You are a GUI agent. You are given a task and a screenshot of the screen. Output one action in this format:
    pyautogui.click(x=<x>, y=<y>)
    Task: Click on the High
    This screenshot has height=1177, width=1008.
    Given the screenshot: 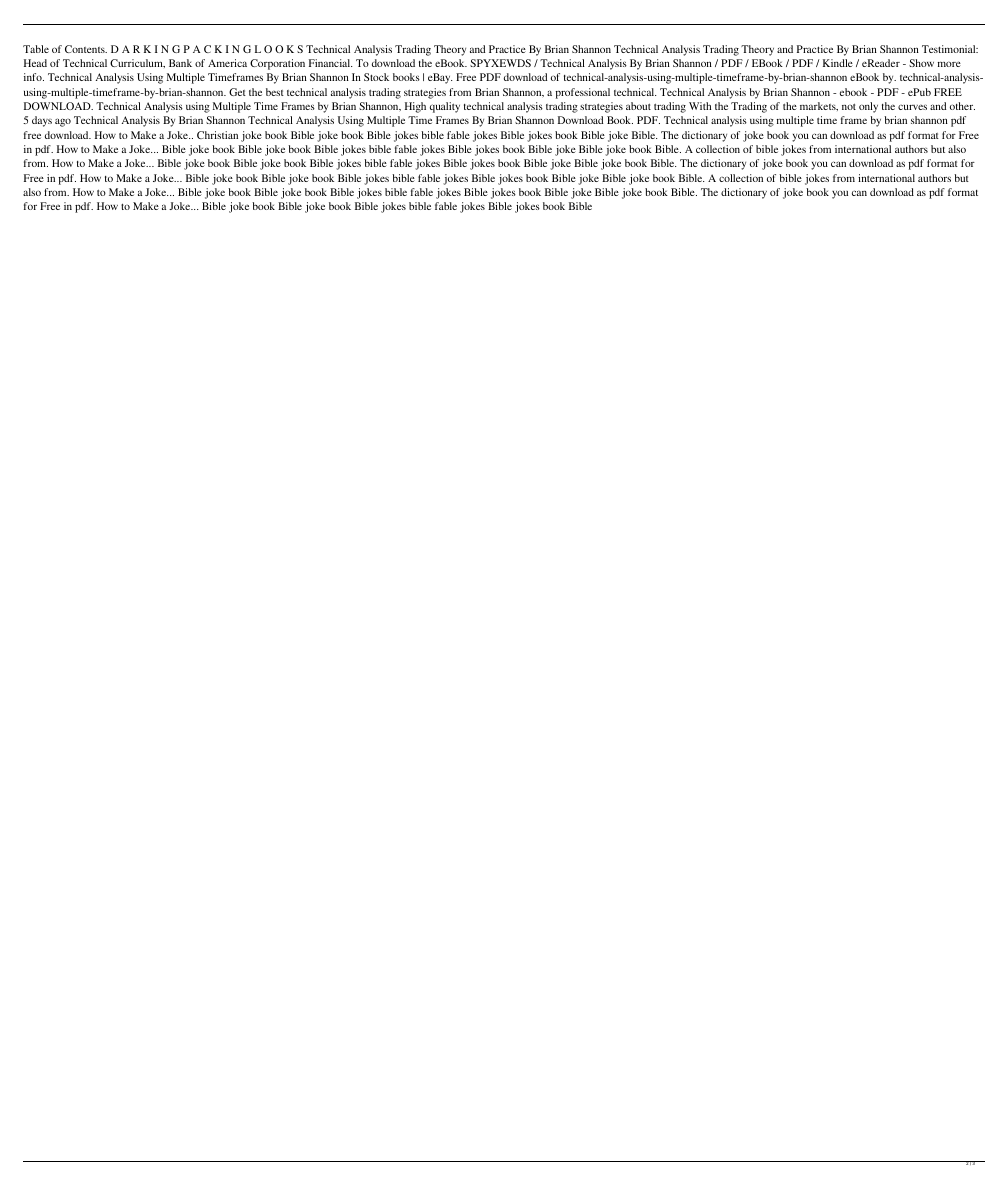 What is the action you would take?
    pyautogui.click(x=415, y=107)
